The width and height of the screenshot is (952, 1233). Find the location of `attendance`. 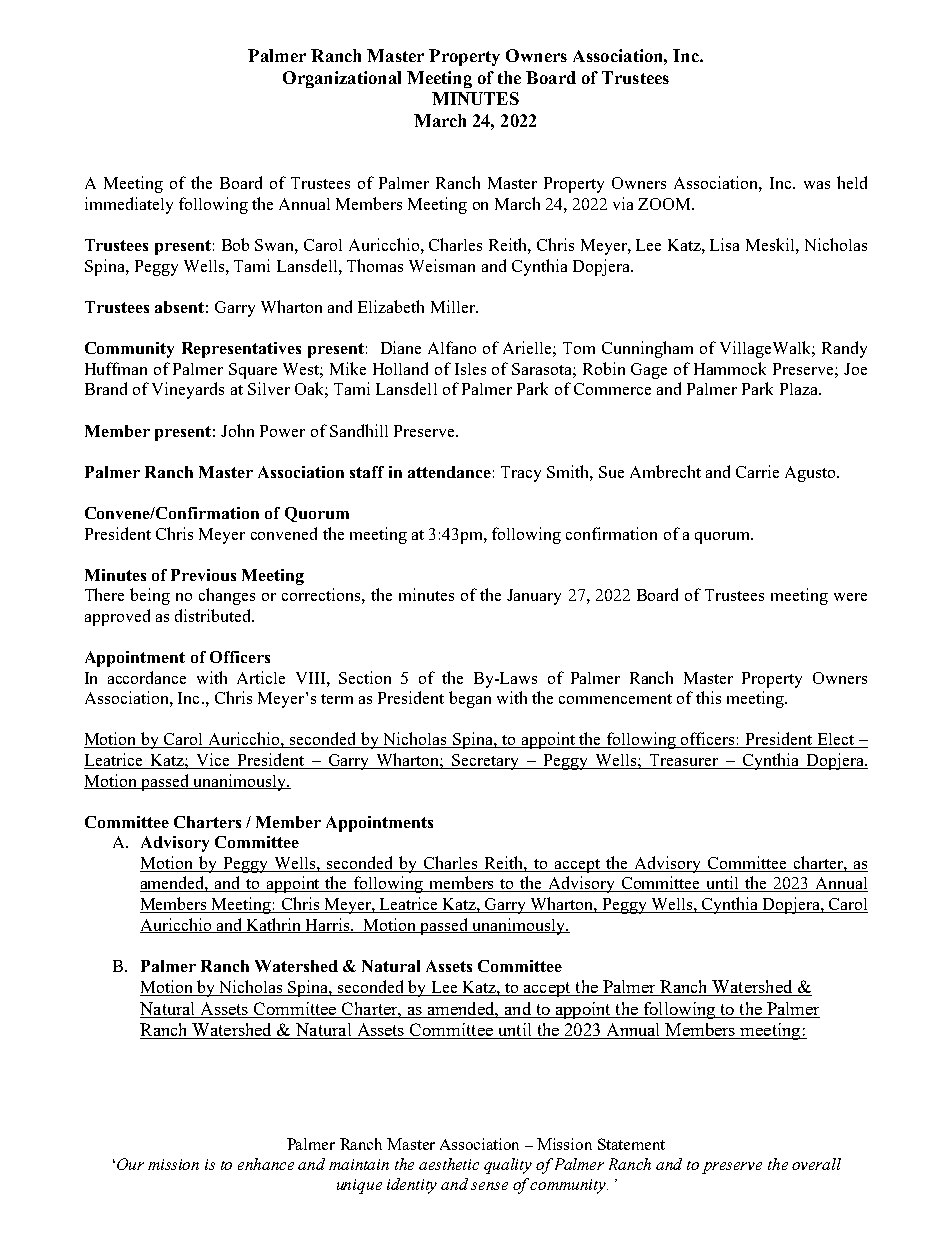

attendance is located at coordinates (449, 472).
